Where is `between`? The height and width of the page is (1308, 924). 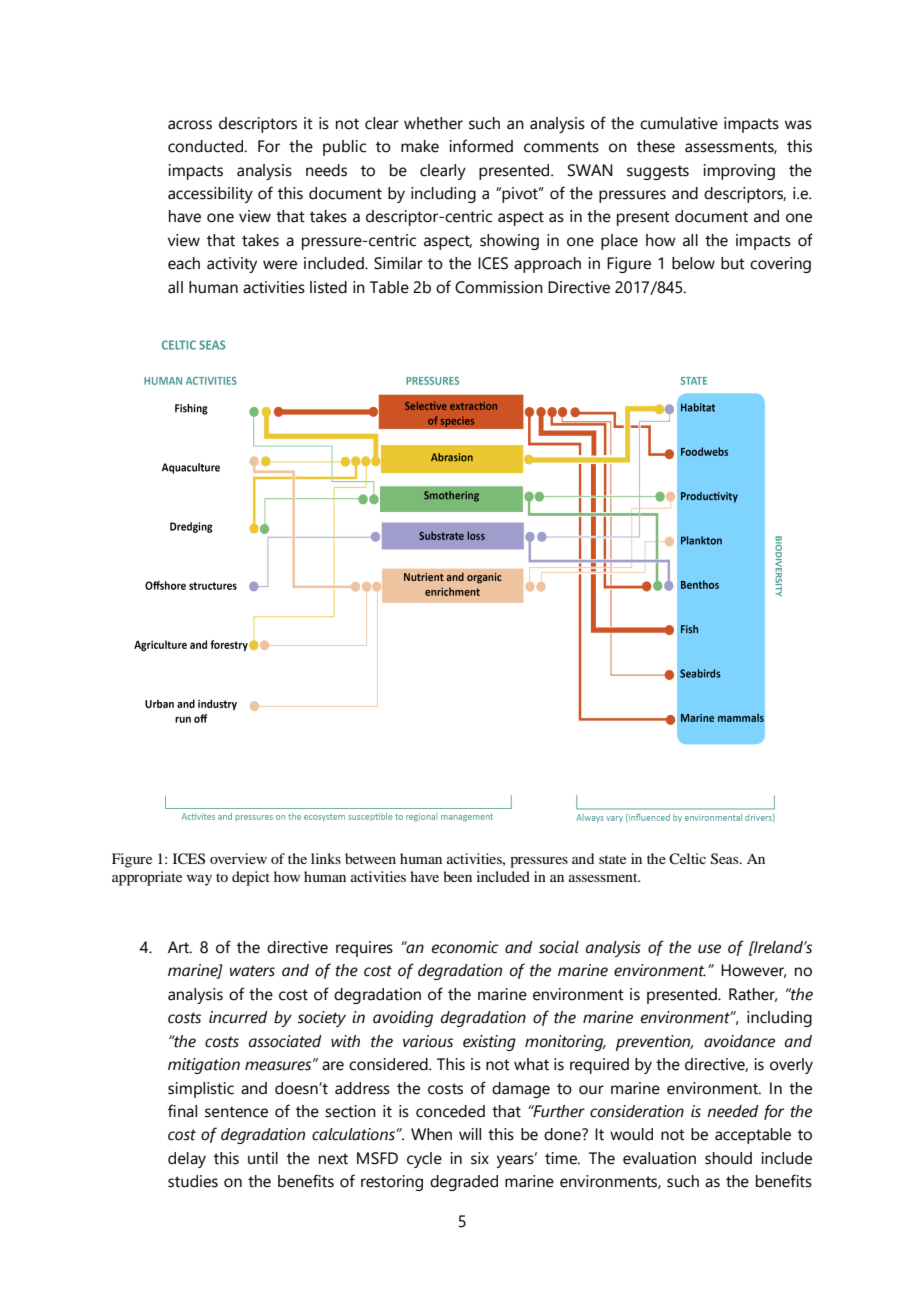 between is located at coordinates (370, 858).
